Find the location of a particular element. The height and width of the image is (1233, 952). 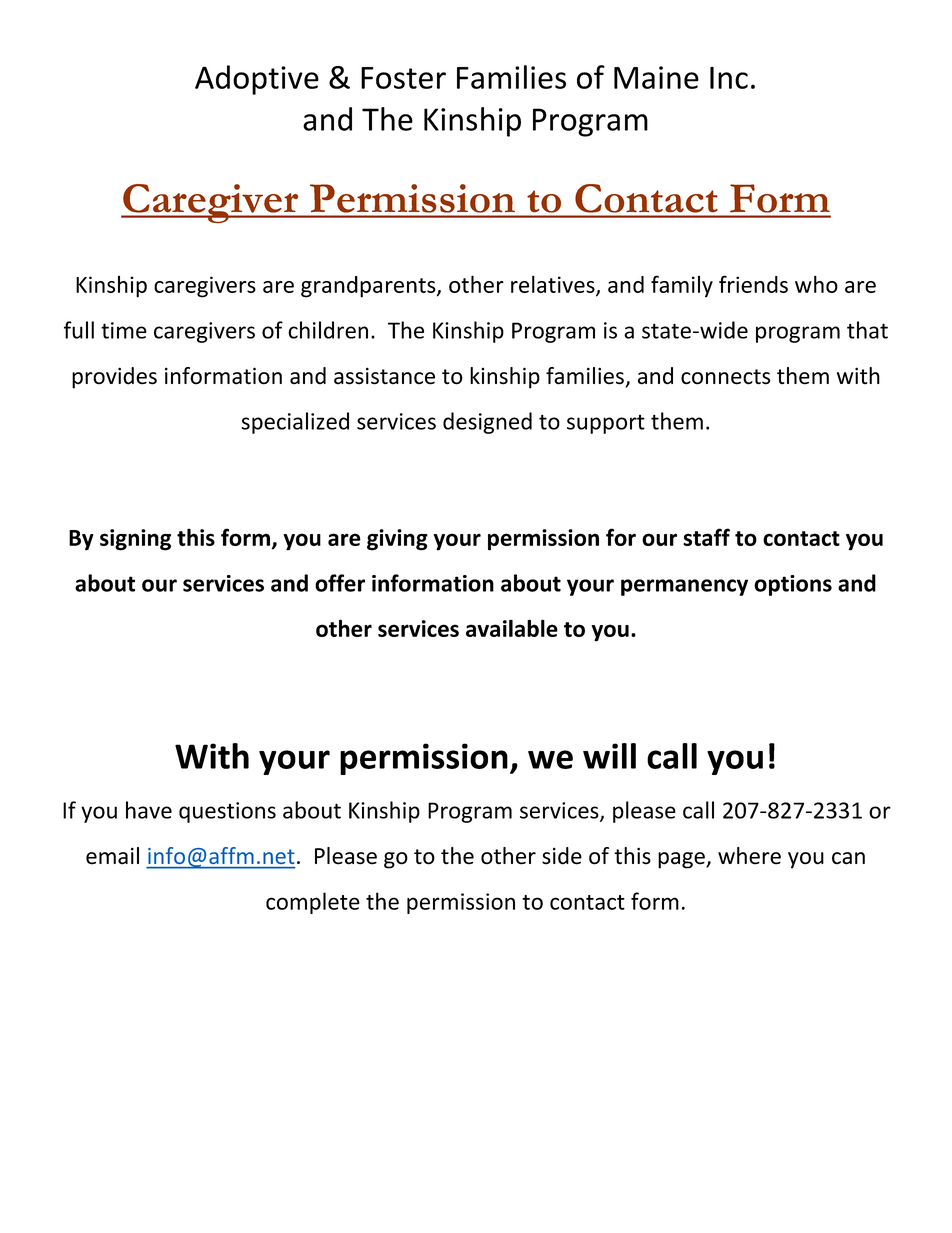

signing is located at coordinates (135, 540).
